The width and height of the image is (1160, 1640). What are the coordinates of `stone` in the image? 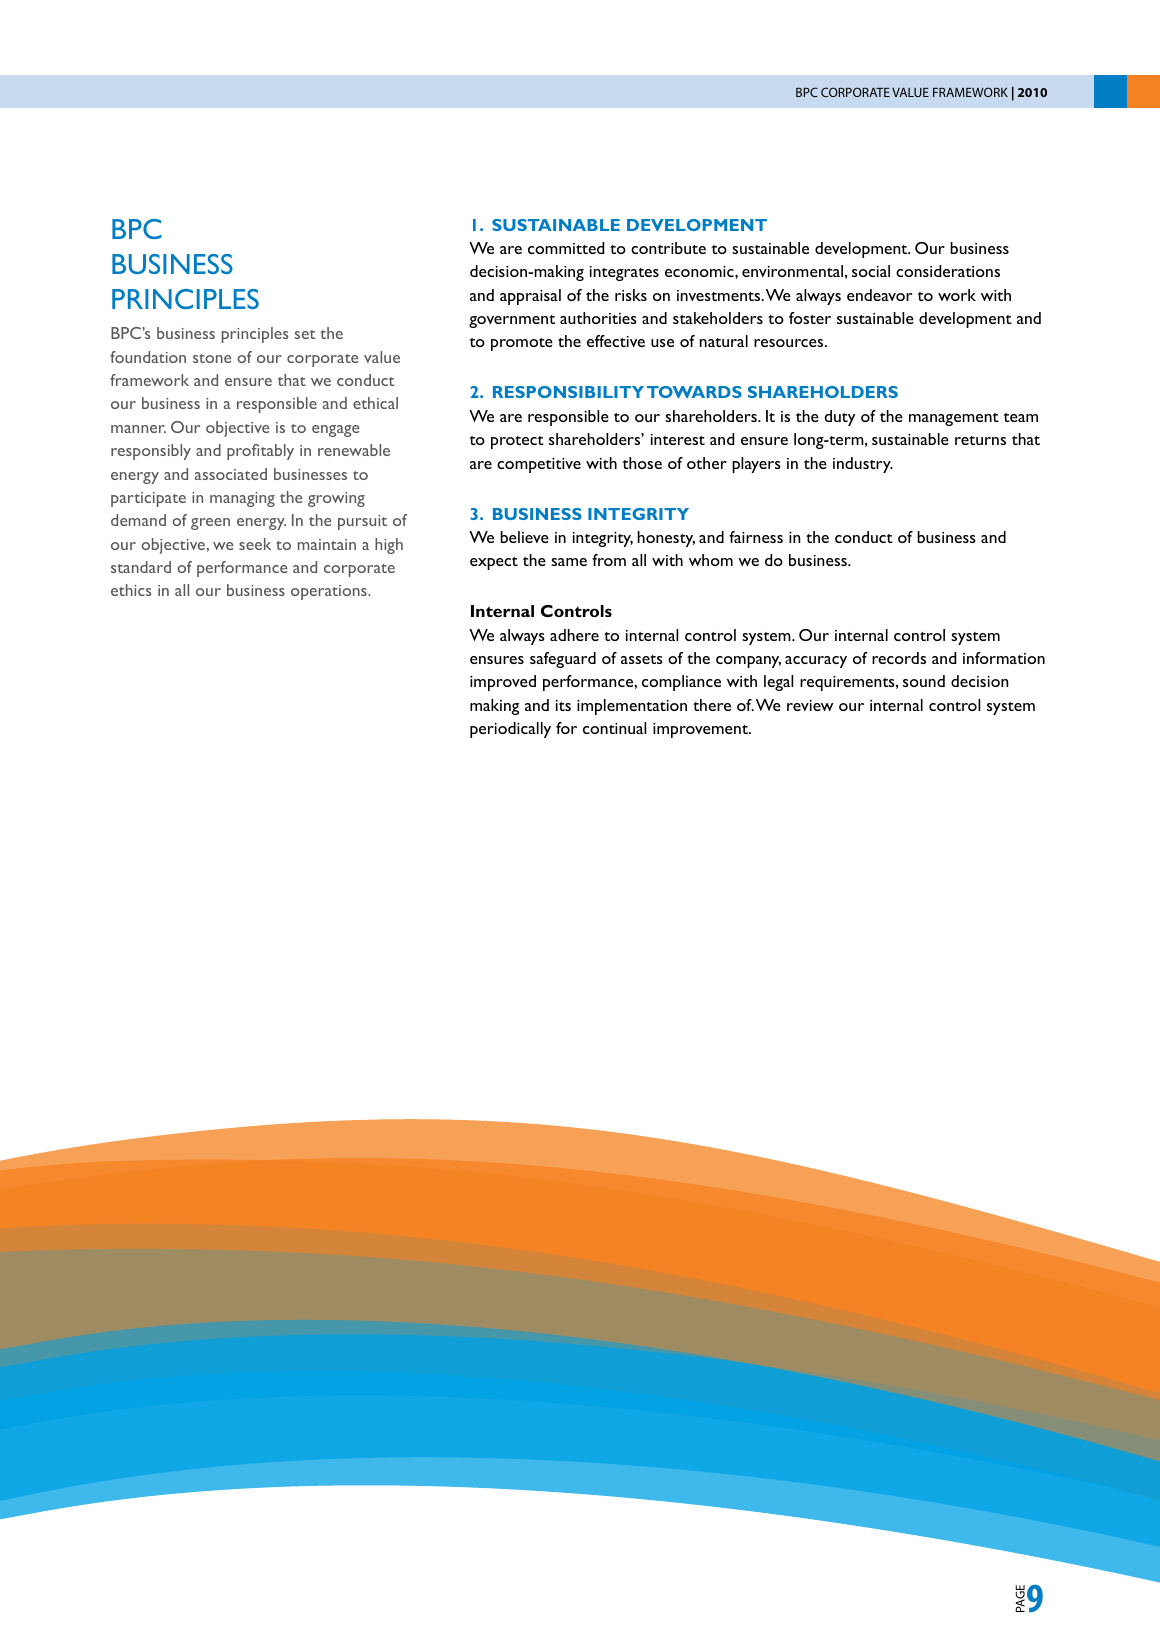 It's located at (212, 358).
